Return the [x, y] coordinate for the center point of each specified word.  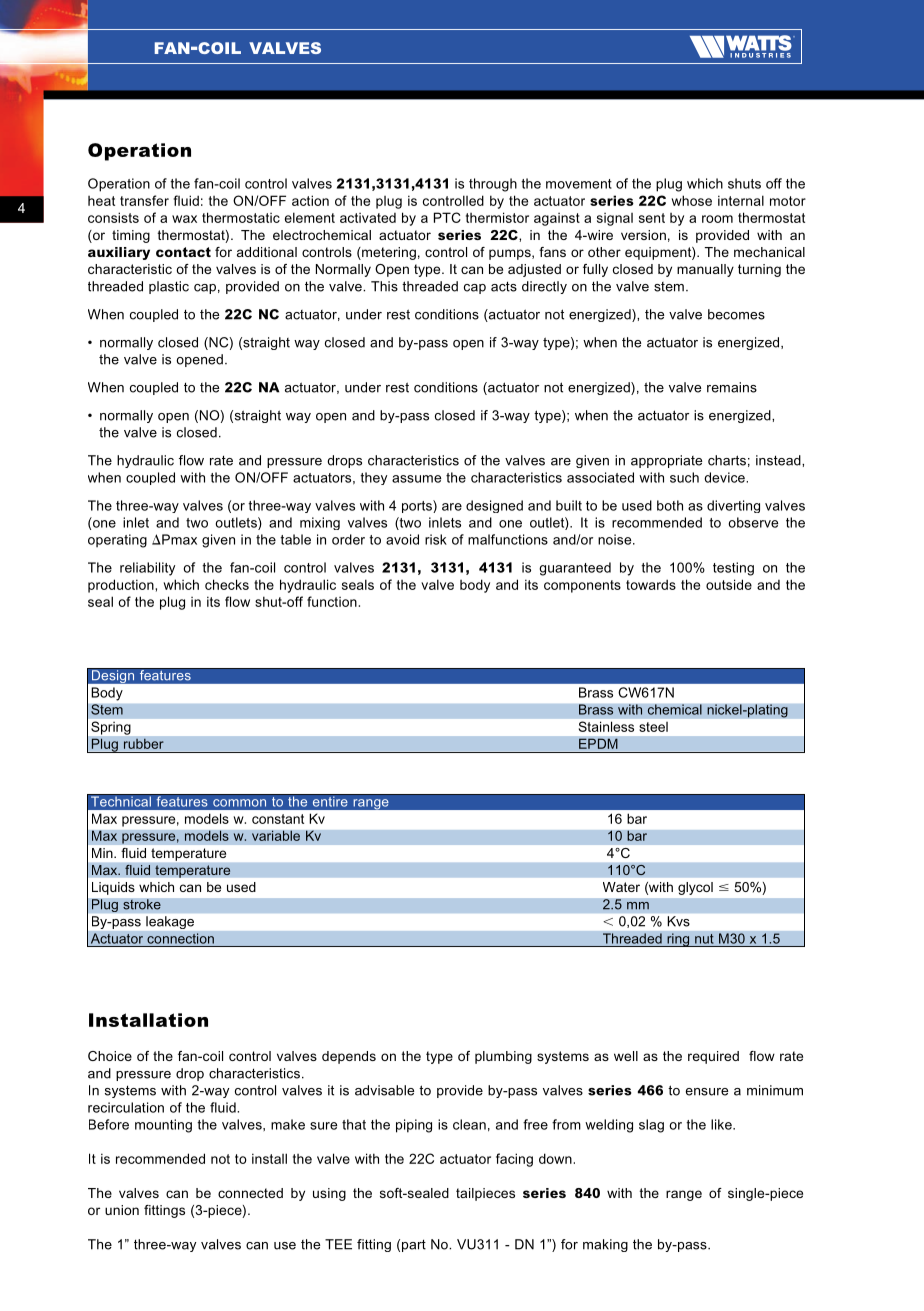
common [239, 803]
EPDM [598, 743]
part [414, 1245]
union [122, 1210]
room [717, 219]
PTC [447, 217]
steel [653, 727]
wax [184, 219]
